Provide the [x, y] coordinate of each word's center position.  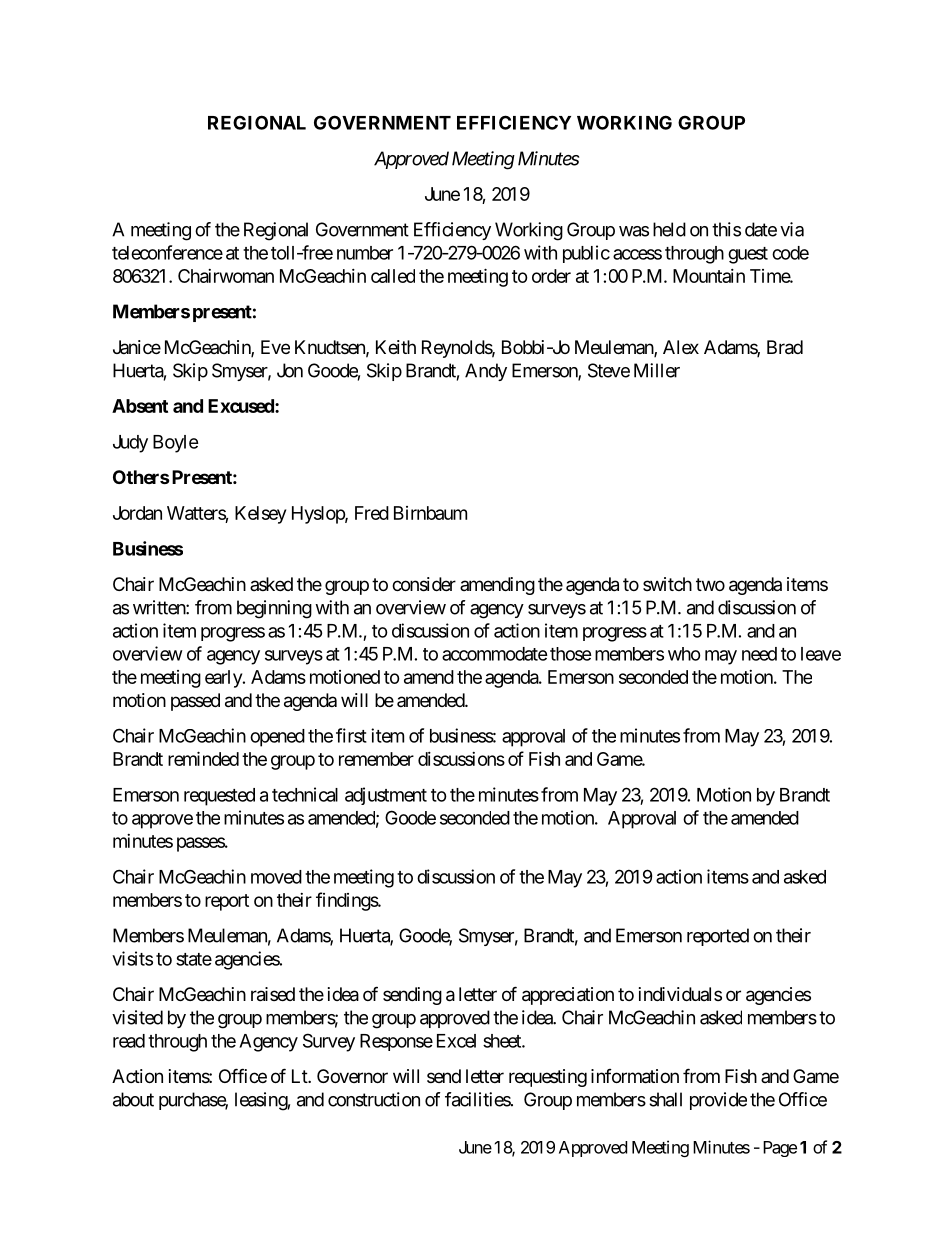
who [684, 654]
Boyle [176, 444]
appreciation [568, 996]
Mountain [709, 276]
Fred [372, 513]
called [393, 276]
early [224, 679]
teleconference [167, 252]
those [571, 654]
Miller [657, 370]
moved [276, 877]
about [133, 1099]
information [635, 1076]
